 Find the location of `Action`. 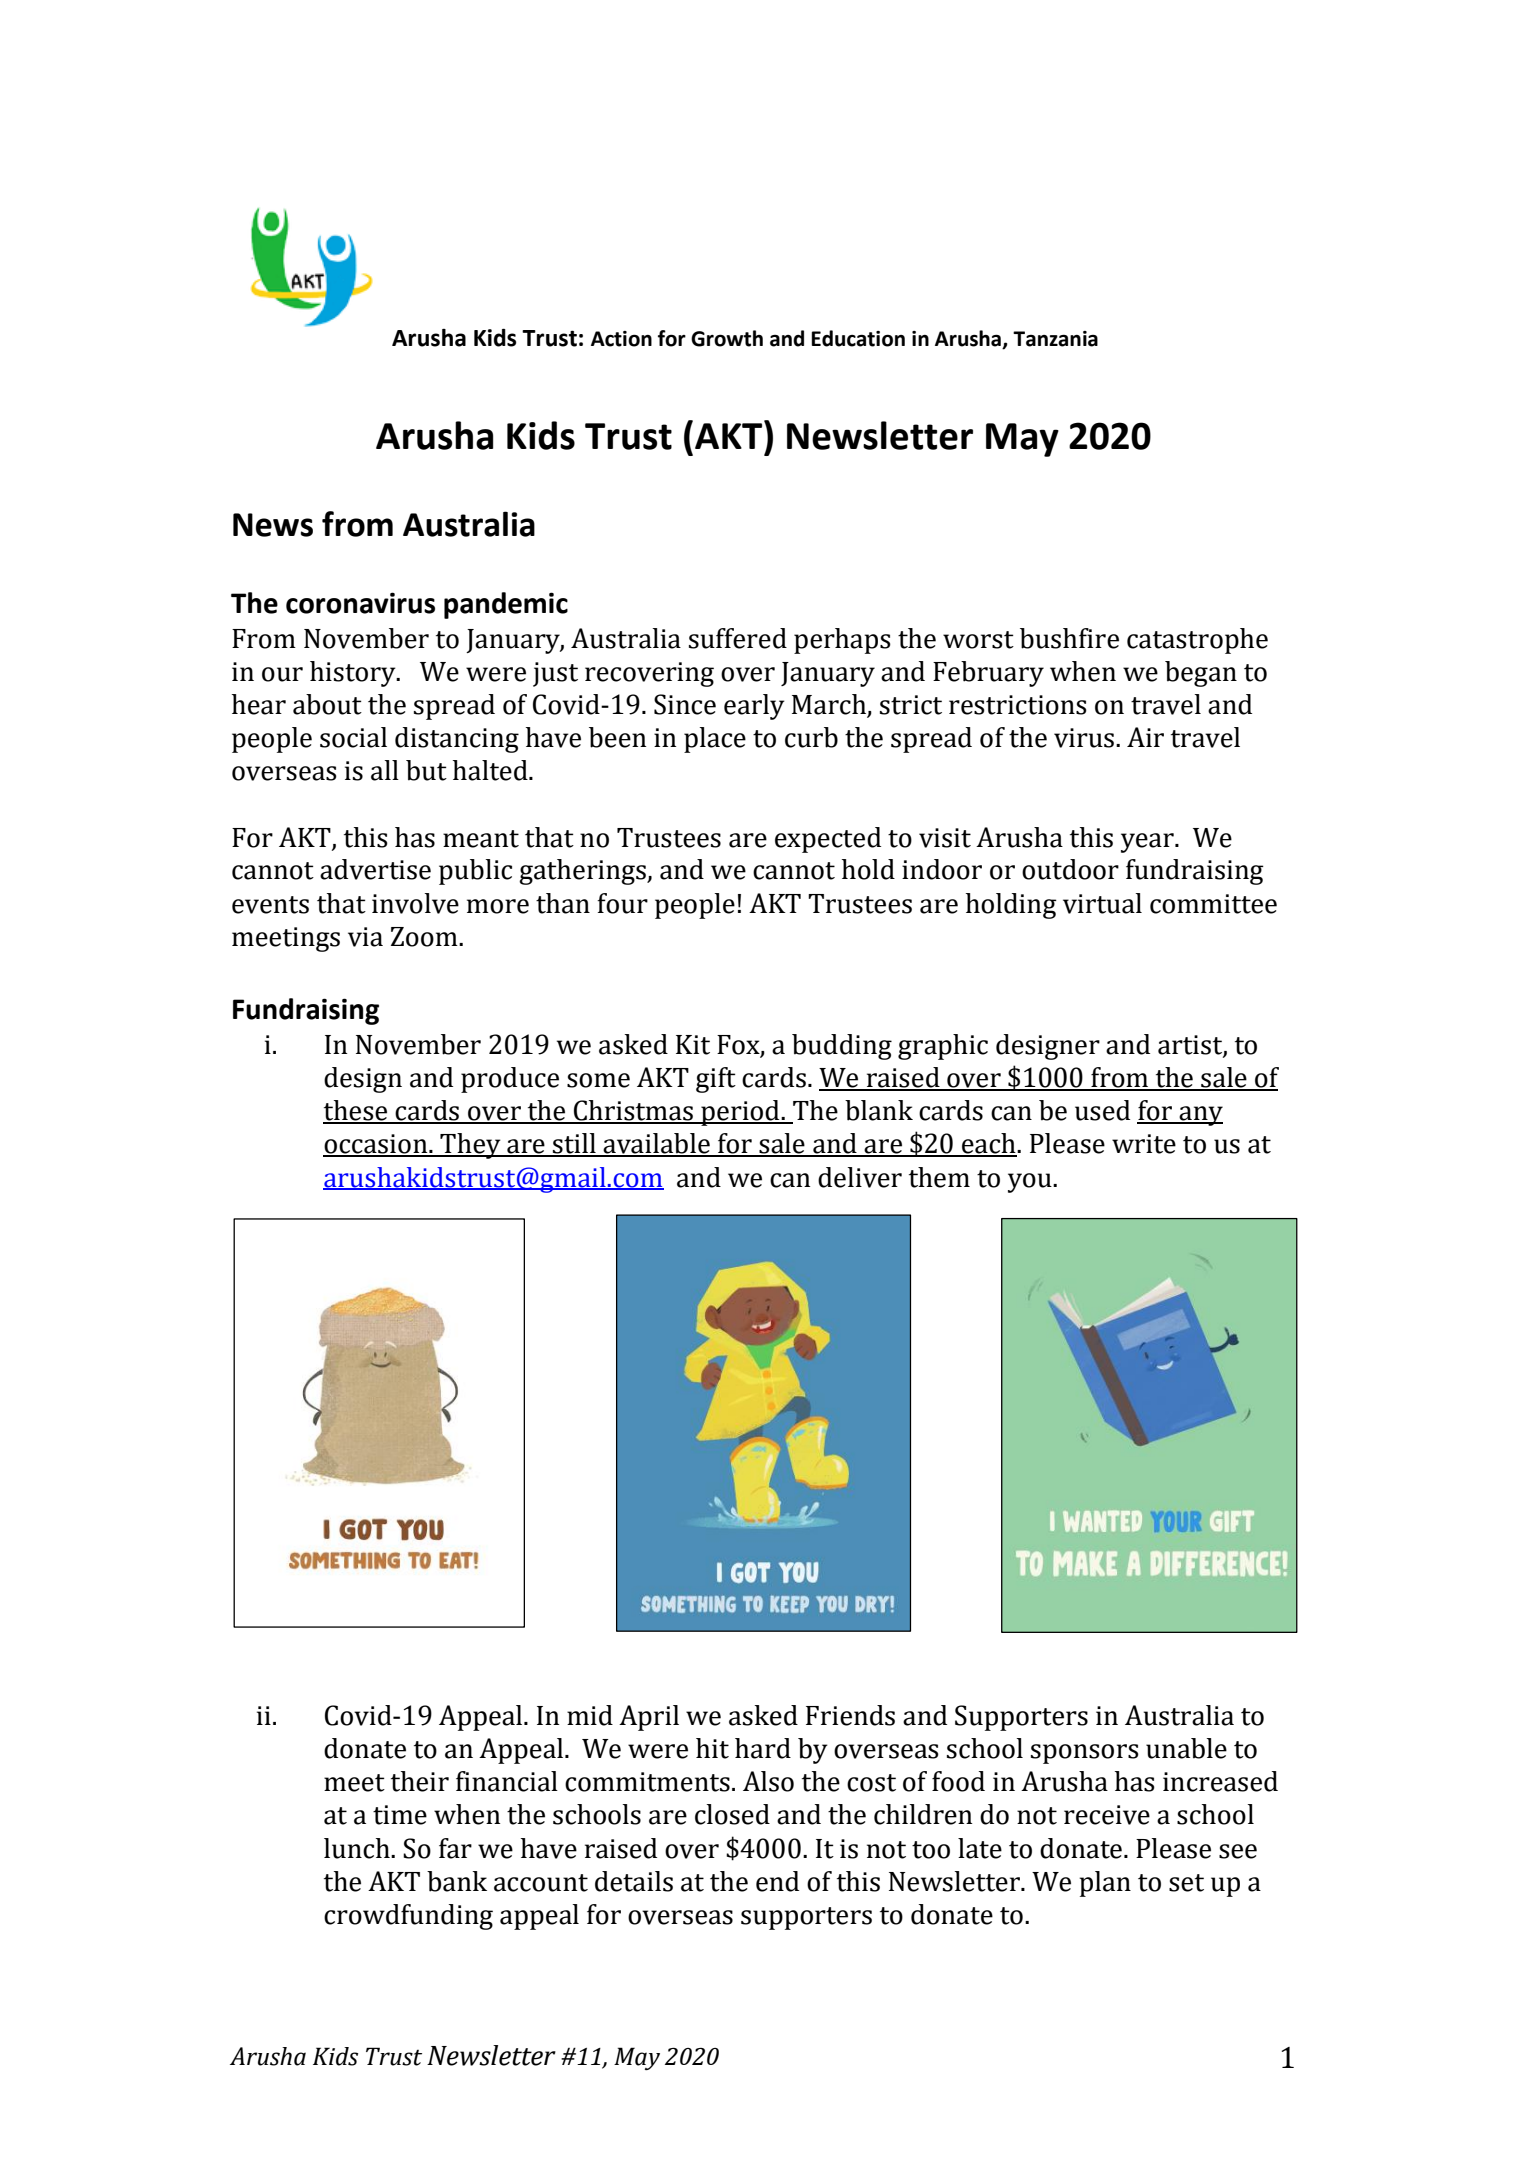

Action is located at coordinates (621, 339).
